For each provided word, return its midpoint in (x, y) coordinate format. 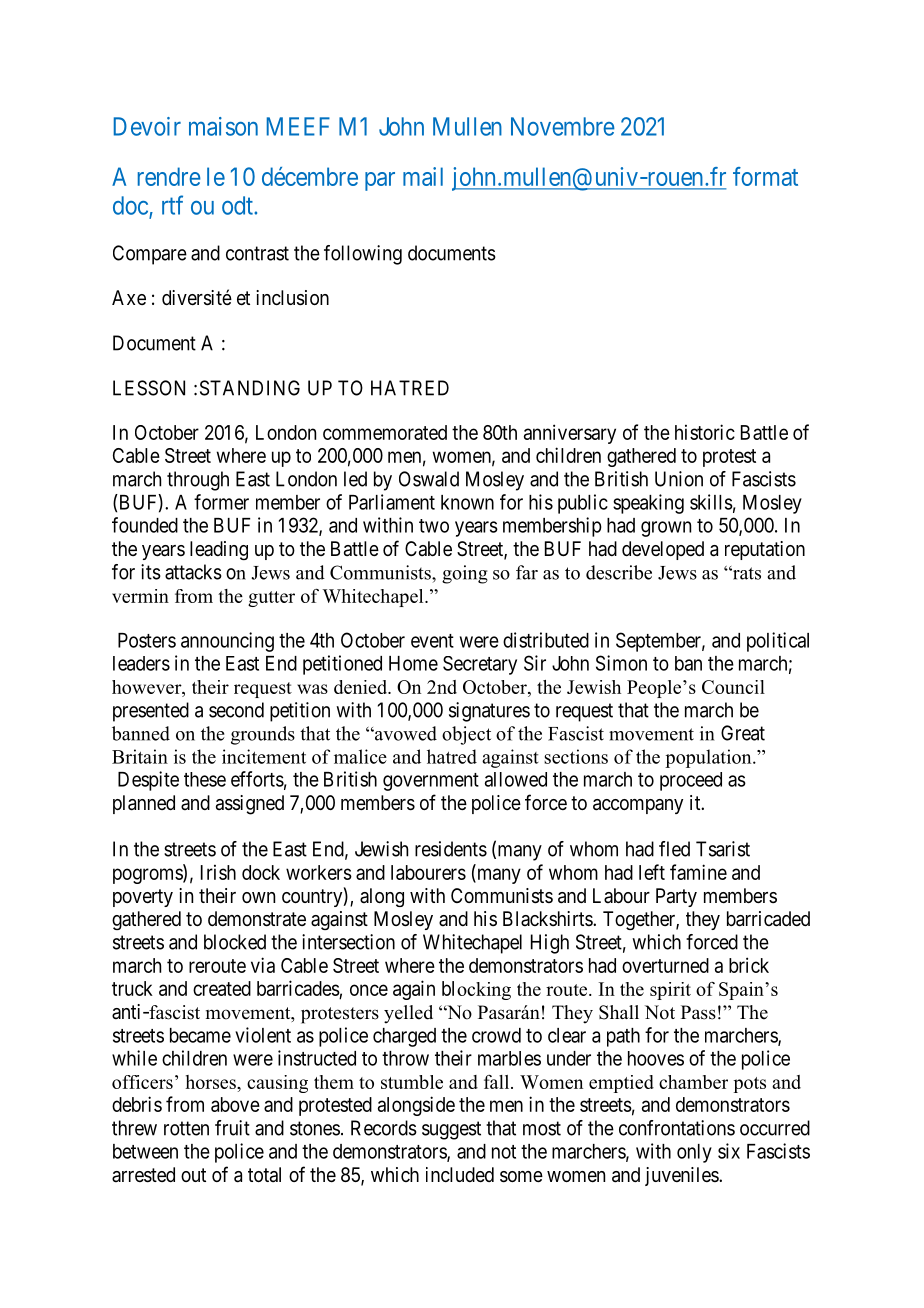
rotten (186, 1128)
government (431, 782)
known (467, 502)
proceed (691, 781)
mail (423, 176)
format (765, 176)
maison (223, 126)
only (694, 1153)
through (198, 481)
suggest (451, 1130)
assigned (250, 805)
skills (711, 502)
